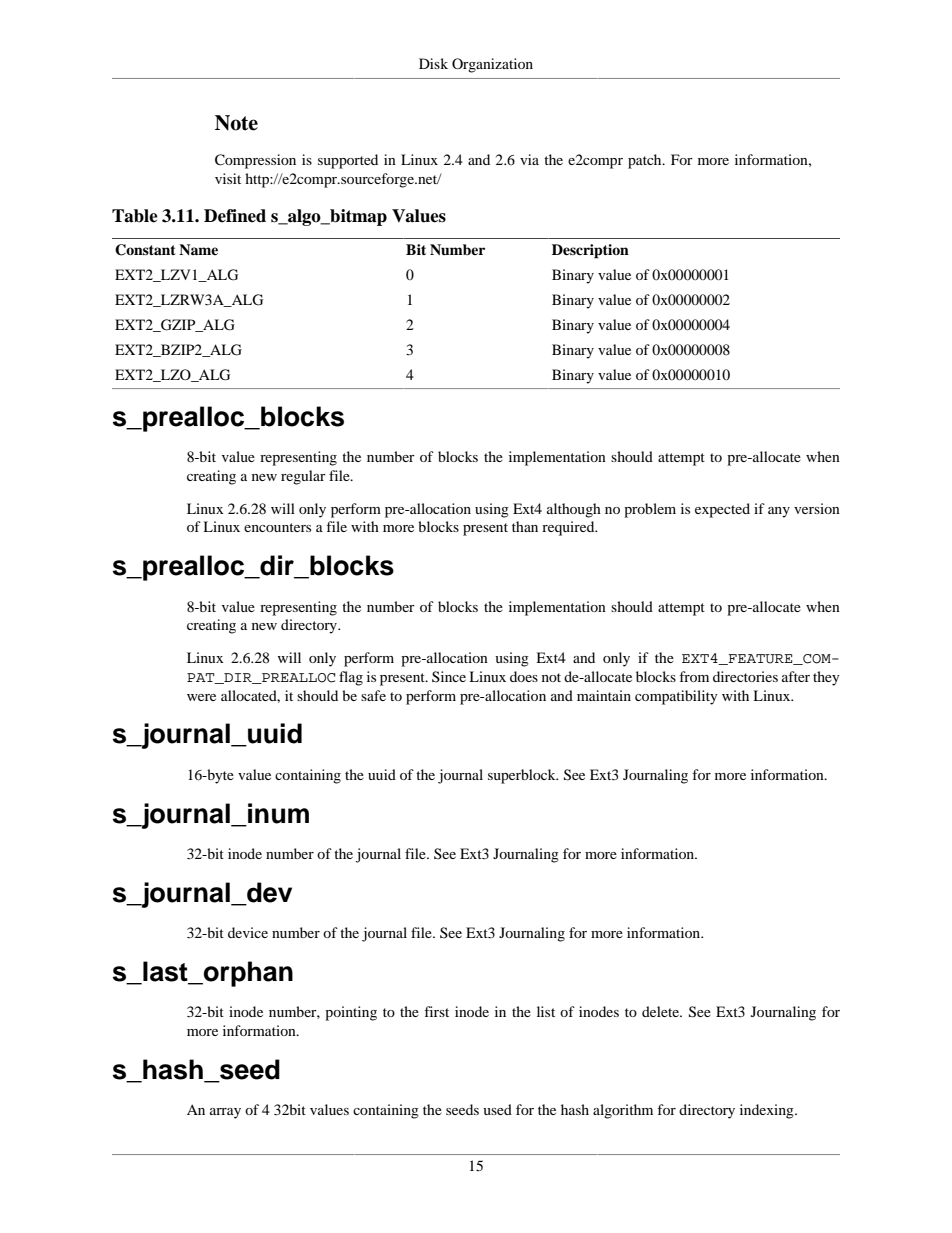 This document has height=1233, width=952. I want to click on array, so click(225, 1113).
